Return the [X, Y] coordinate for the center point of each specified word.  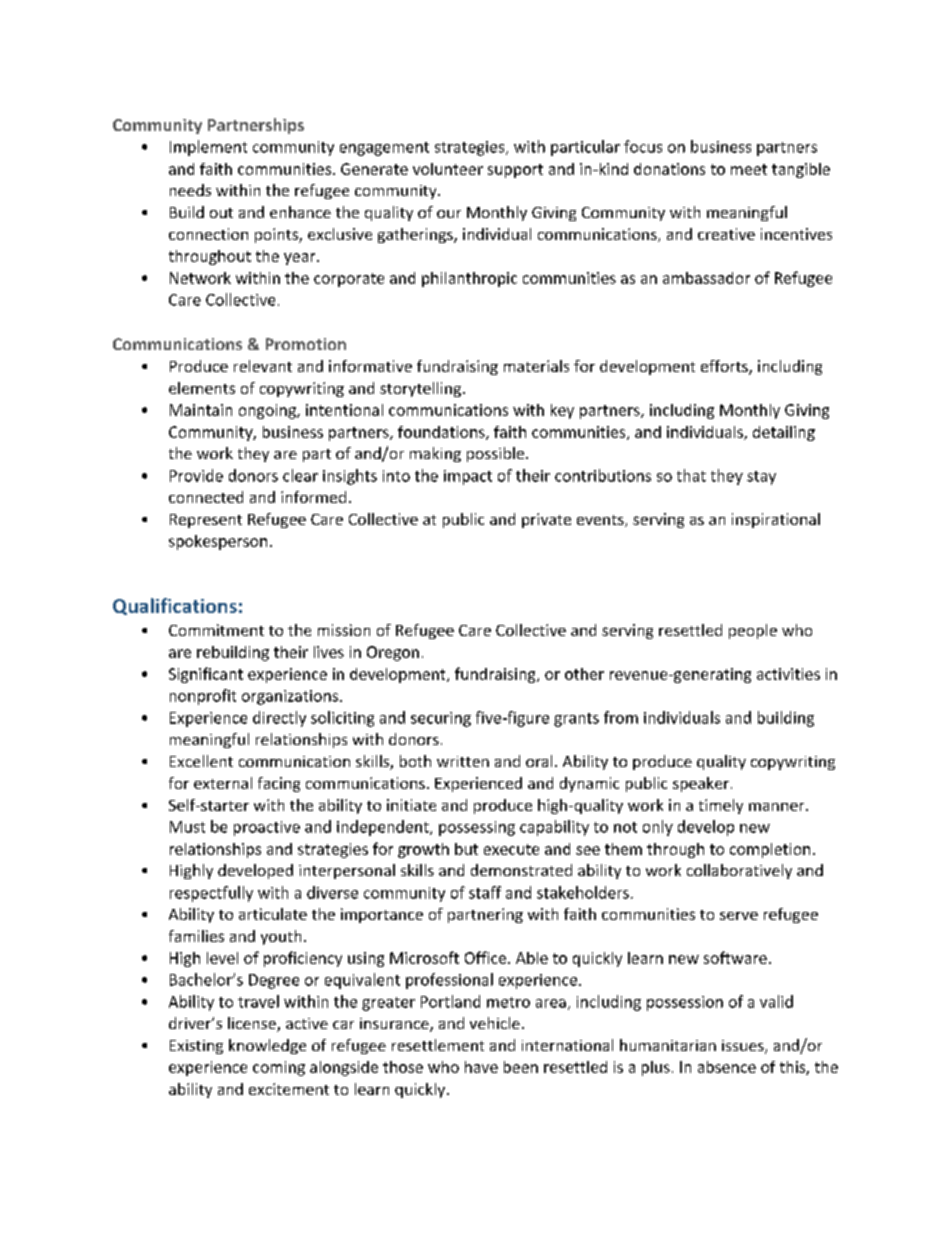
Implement [208, 148]
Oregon [393, 653]
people [753, 631]
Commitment [216, 630]
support [515, 171]
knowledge [267, 1046]
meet [749, 169]
